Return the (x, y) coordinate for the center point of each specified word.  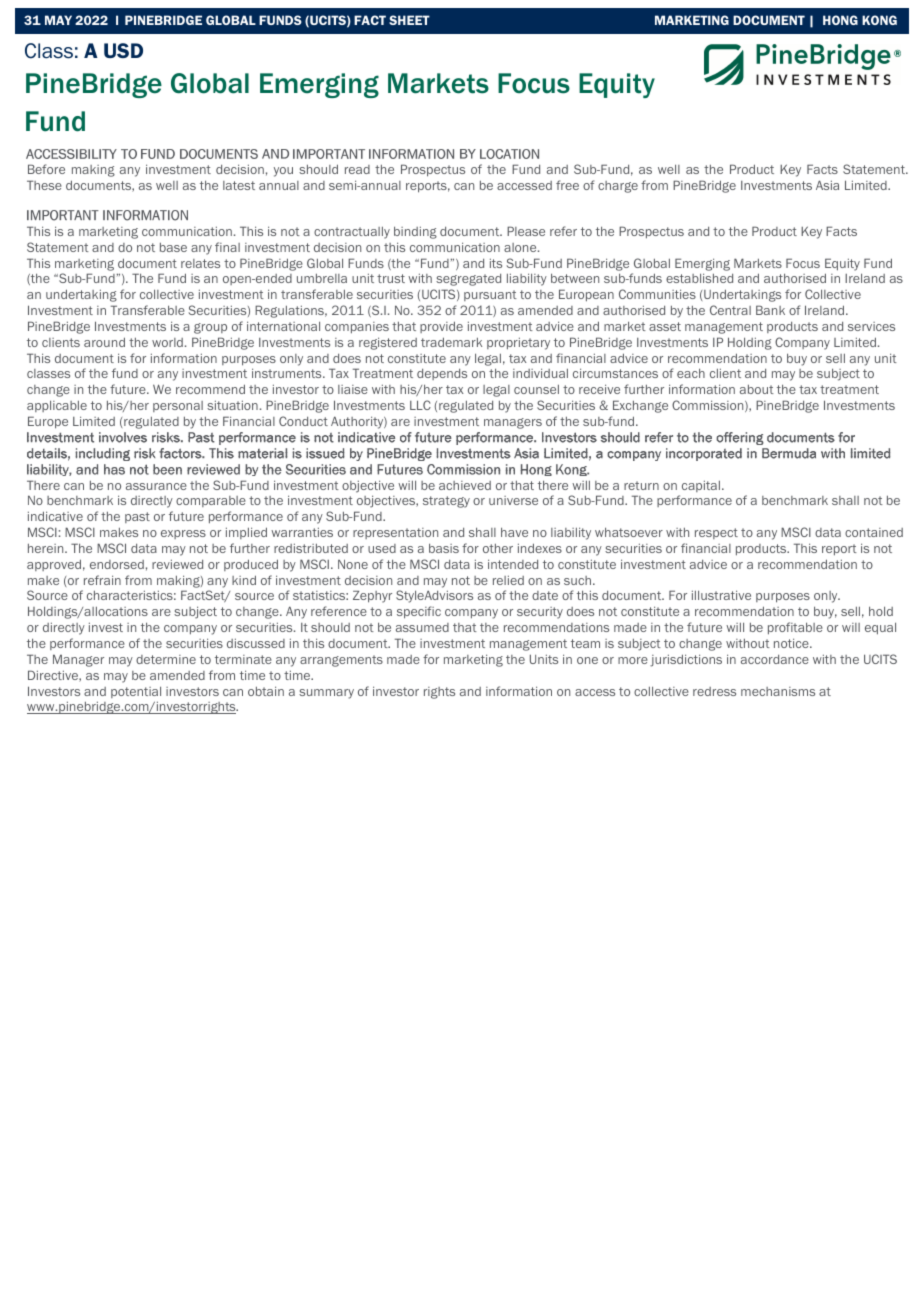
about (757, 389)
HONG (840, 20)
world (167, 342)
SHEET (409, 20)
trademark (451, 342)
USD (123, 50)
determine (166, 659)
